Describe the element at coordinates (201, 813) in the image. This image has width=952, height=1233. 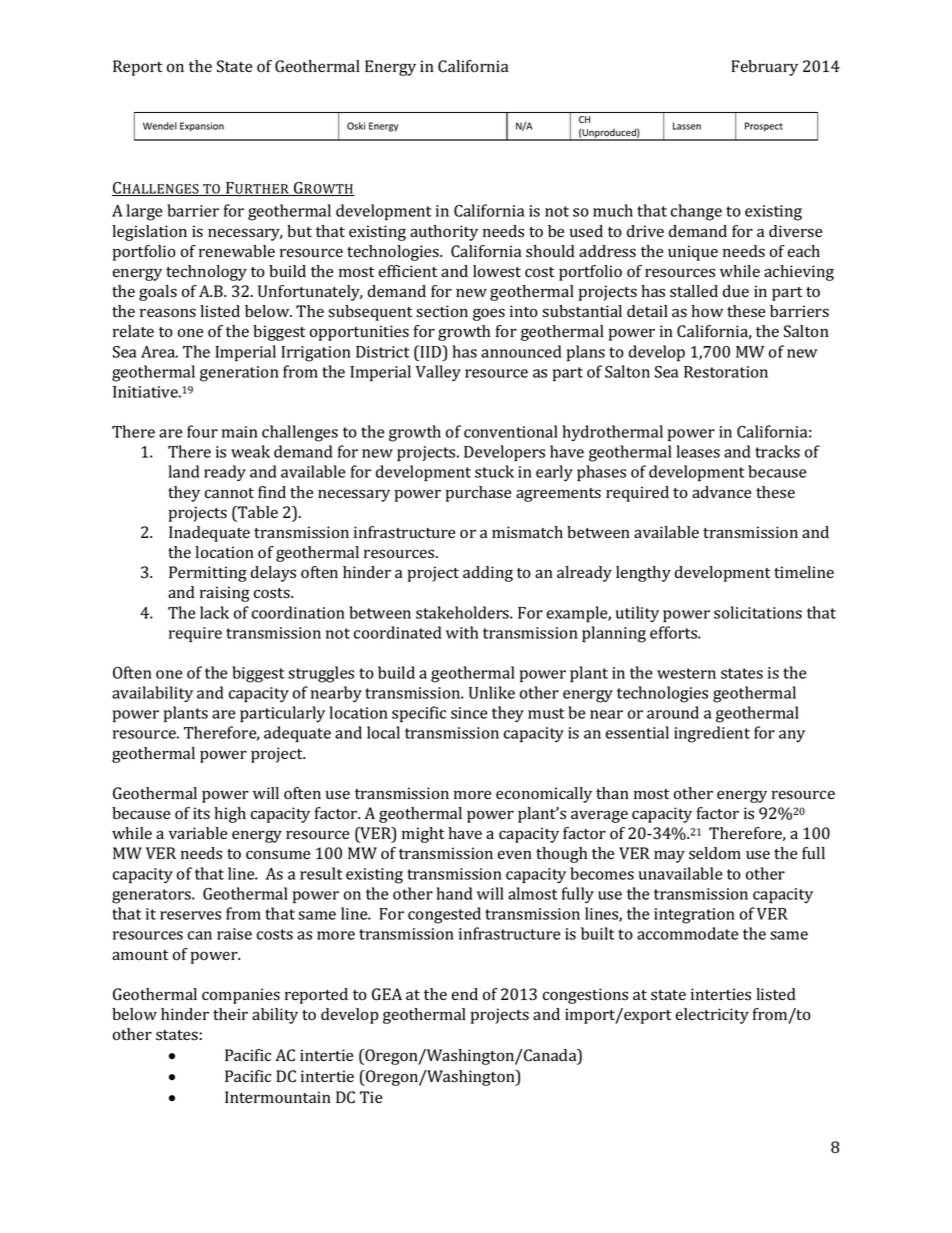
I see `its` at that location.
